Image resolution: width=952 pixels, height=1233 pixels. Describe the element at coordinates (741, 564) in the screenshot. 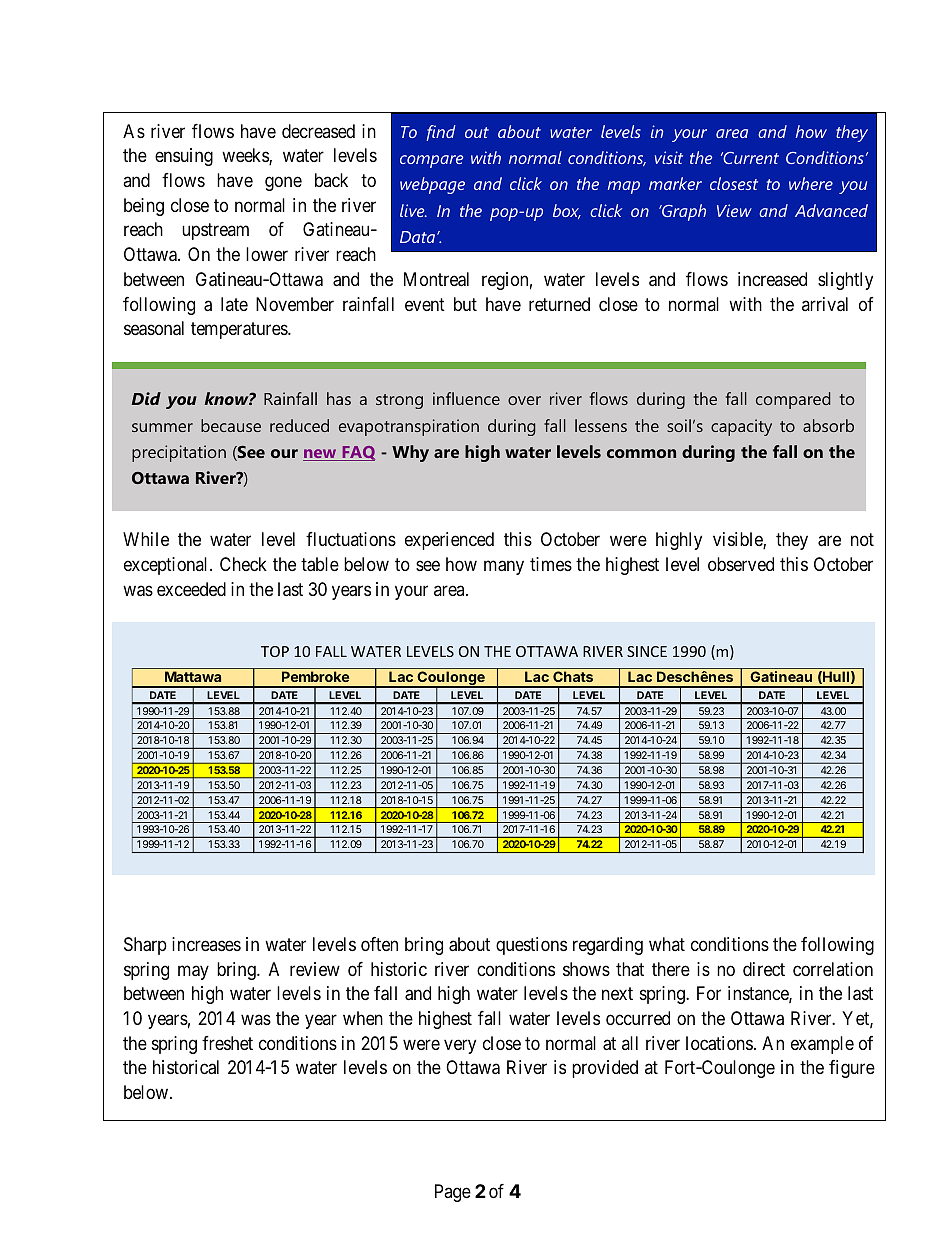

I see `observed` at that location.
